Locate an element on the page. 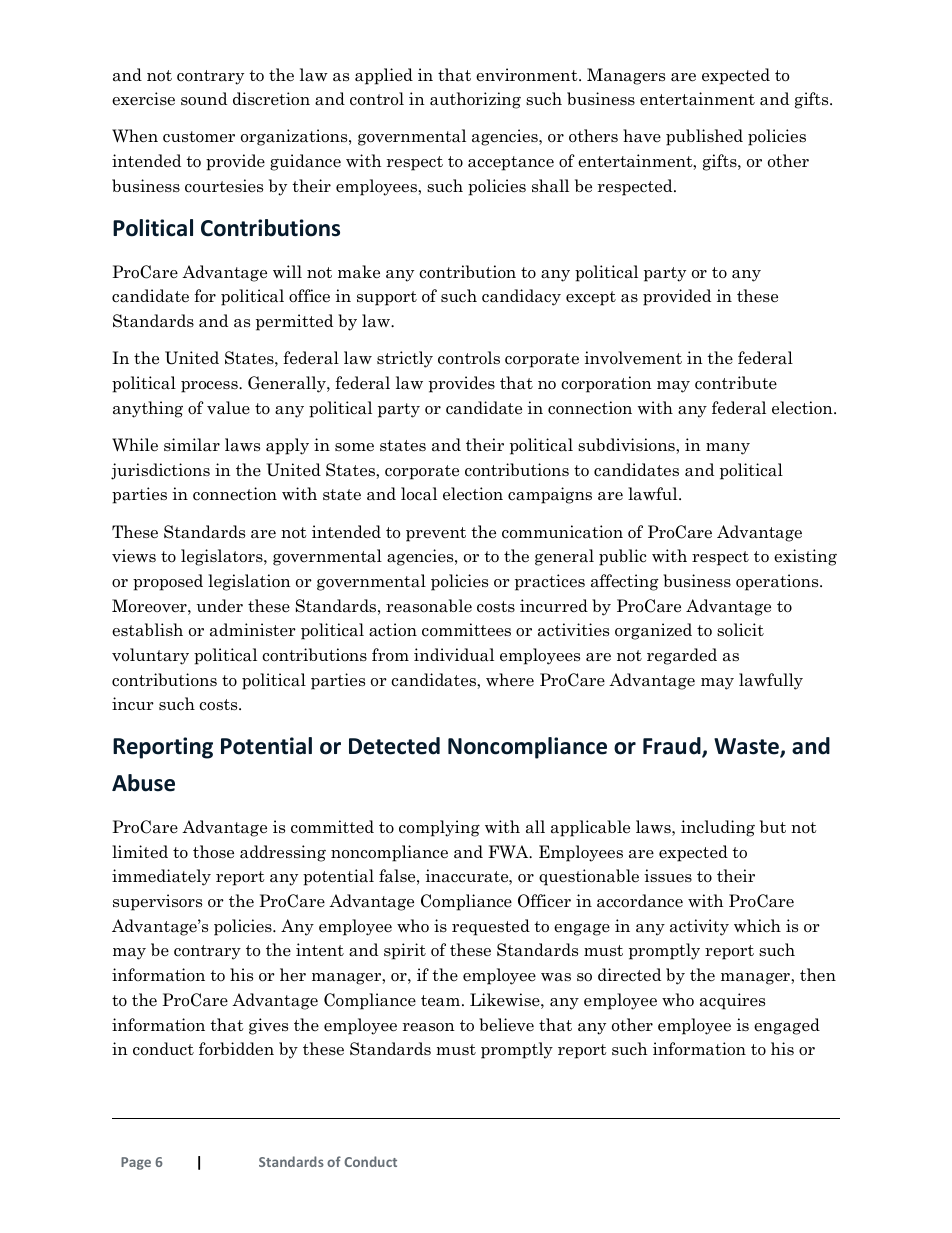  committees is located at coordinates (466, 630).
